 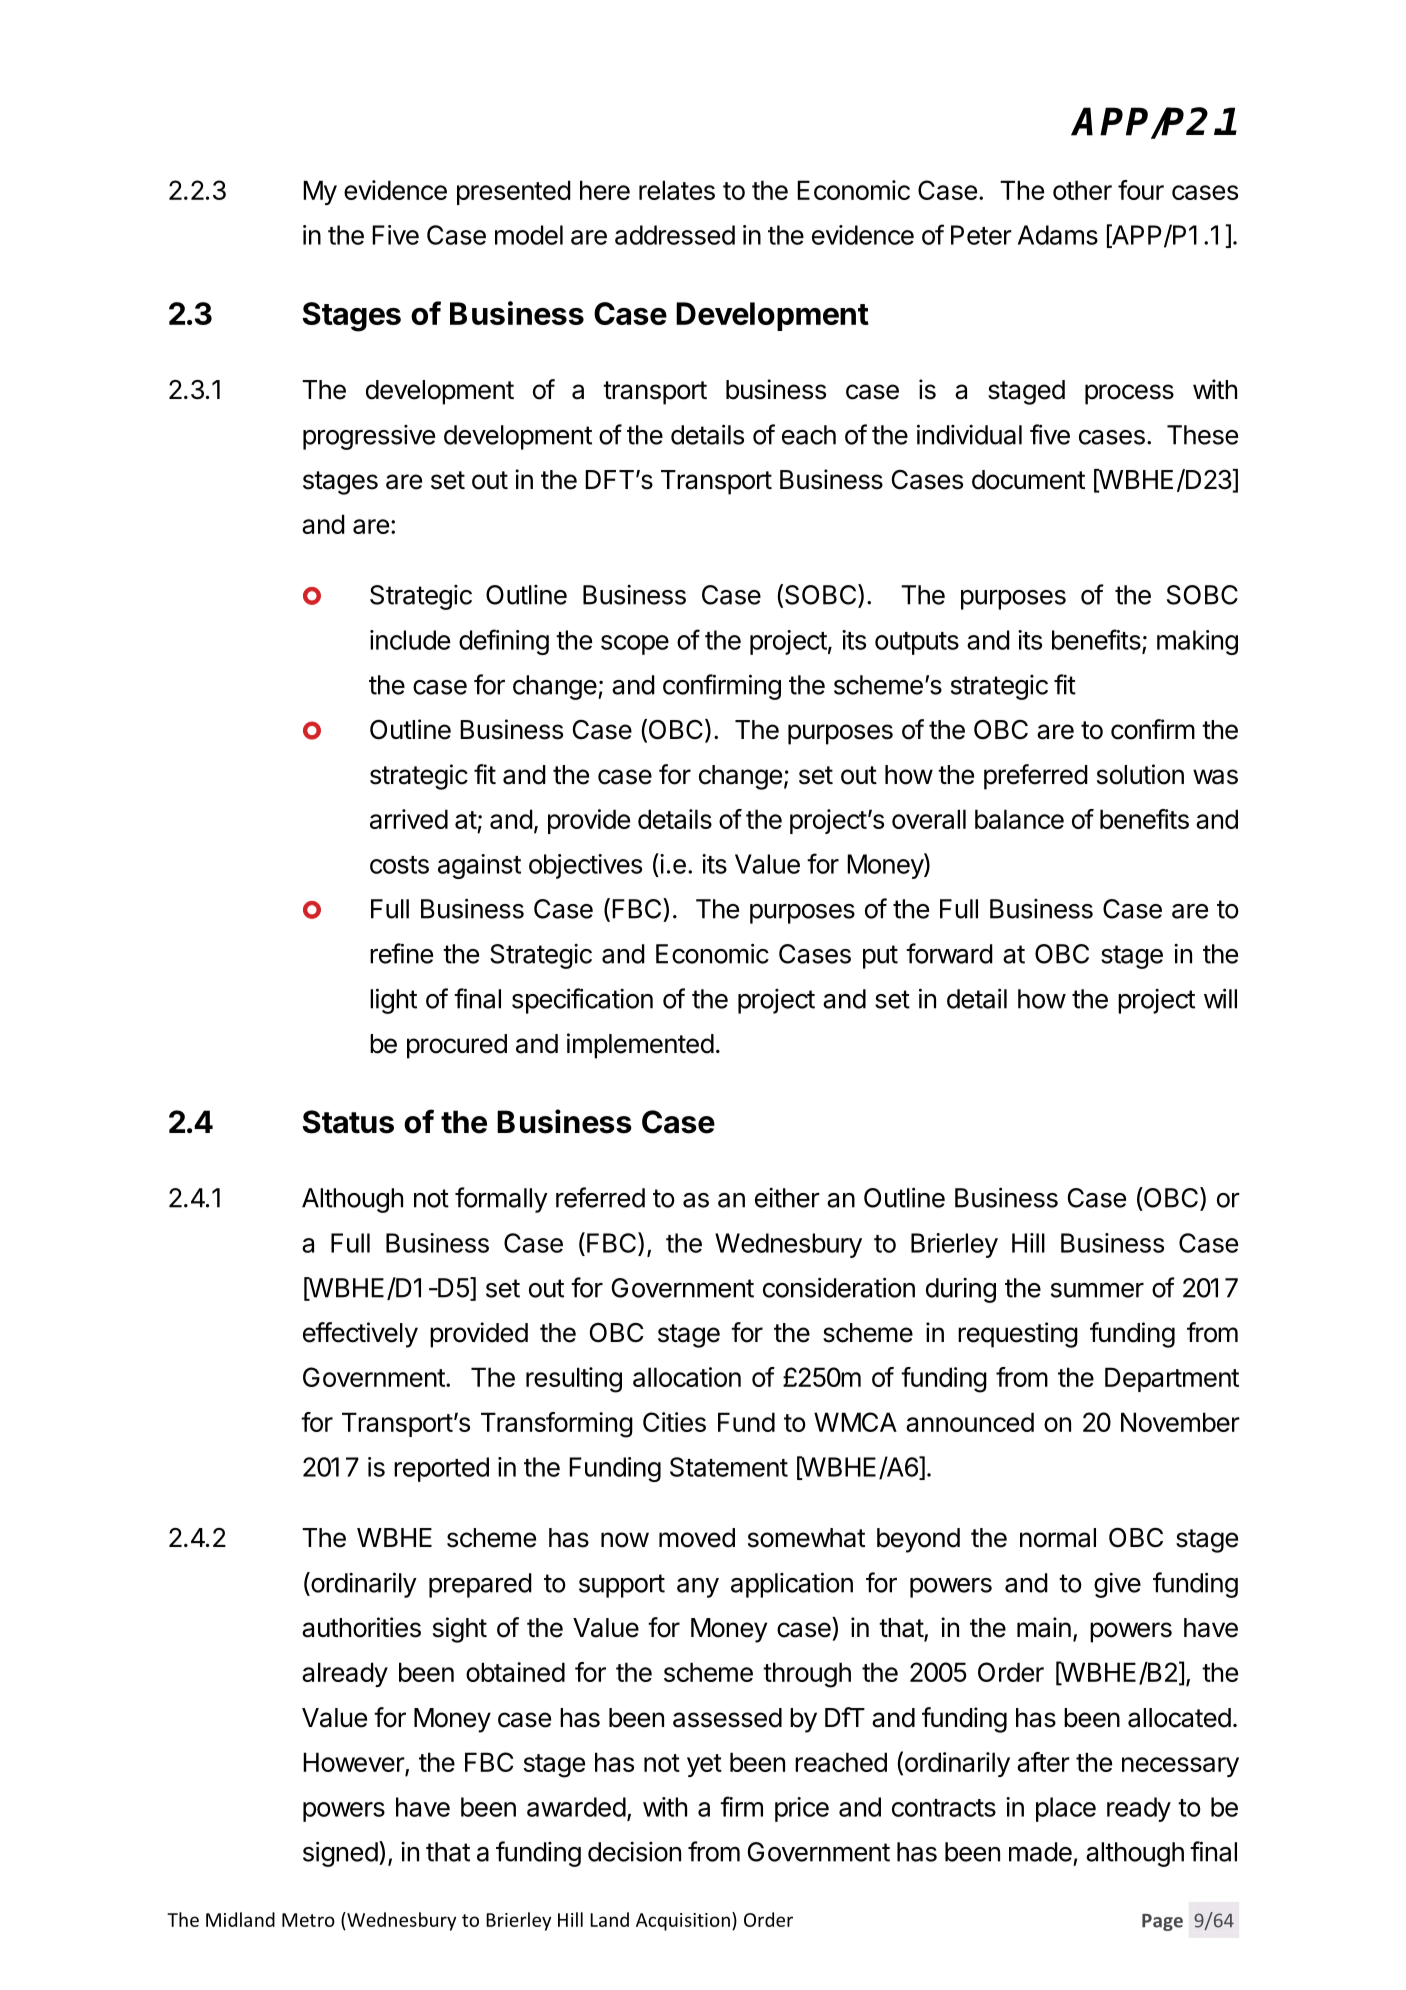 What do you see at coordinates (1220, 998) in the image?
I see `will` at bounding box center [1220, 998].
